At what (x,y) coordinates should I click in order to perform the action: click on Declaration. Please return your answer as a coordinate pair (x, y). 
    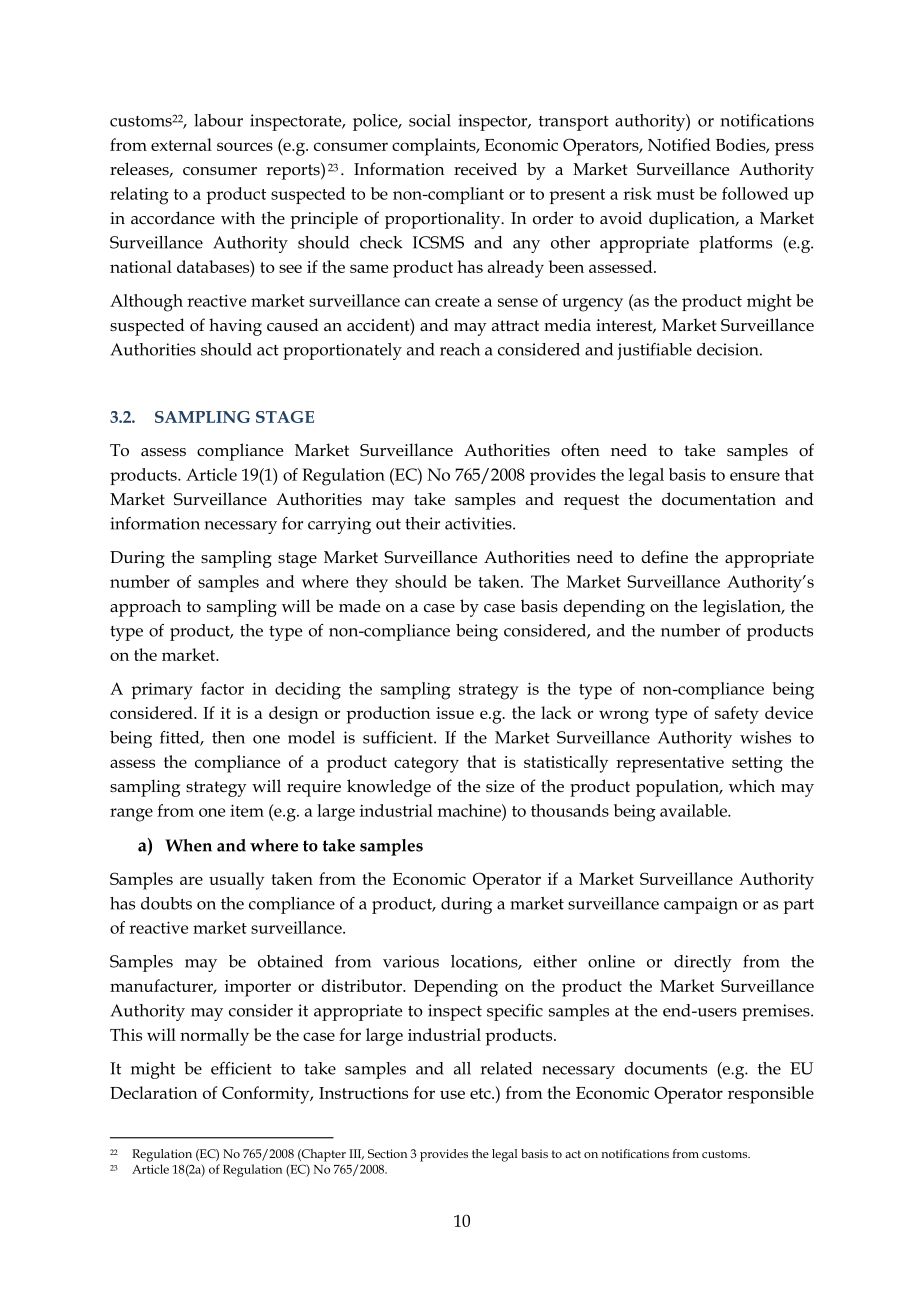
    Looking at the image, I should click on (154, 1092).
